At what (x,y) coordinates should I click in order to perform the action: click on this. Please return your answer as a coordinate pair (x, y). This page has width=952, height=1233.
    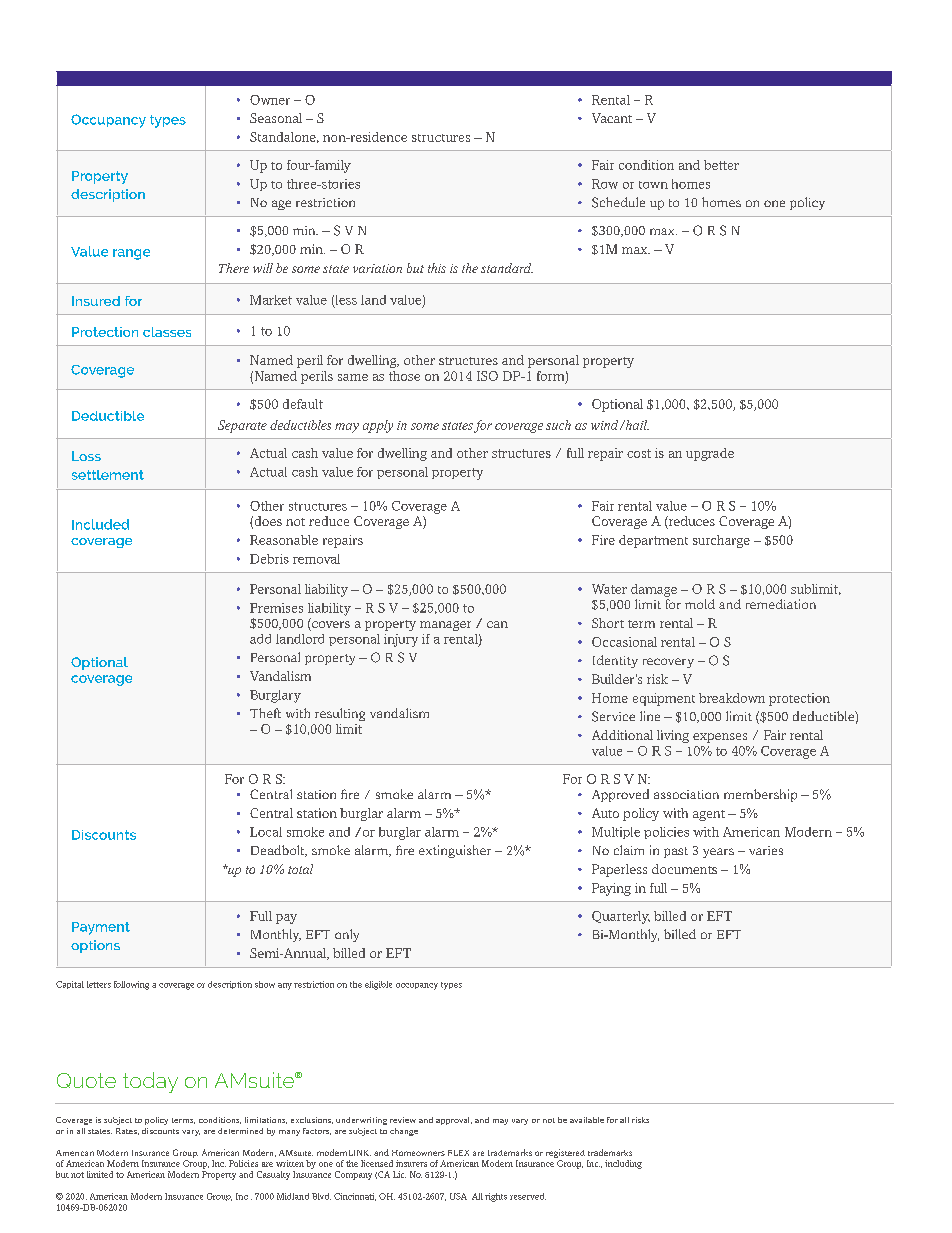
    Looking at the image, I should click on (437, 268).
